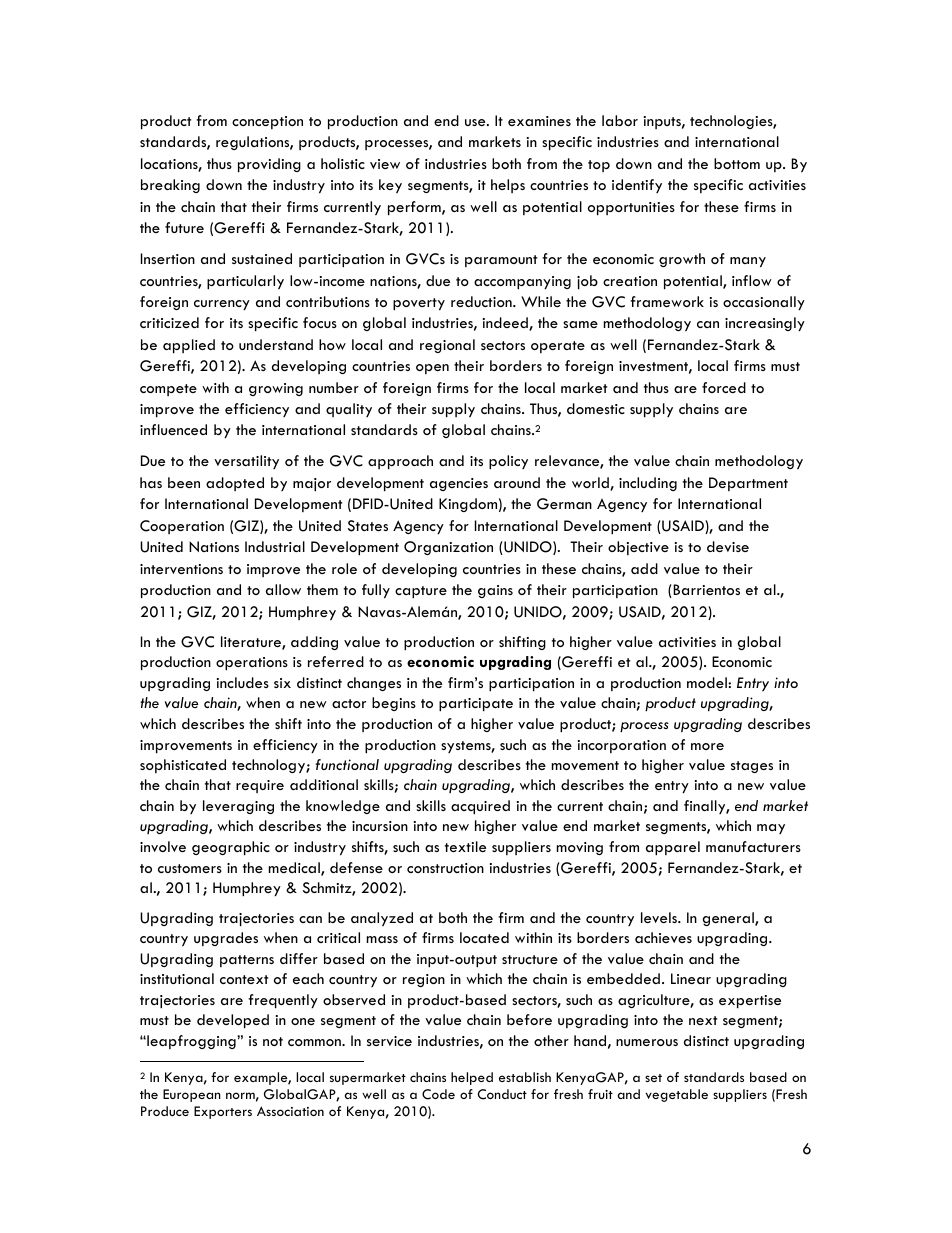 The height and width of the screenshot is (1233, 952). I want to click on open, so click(432, 369).
